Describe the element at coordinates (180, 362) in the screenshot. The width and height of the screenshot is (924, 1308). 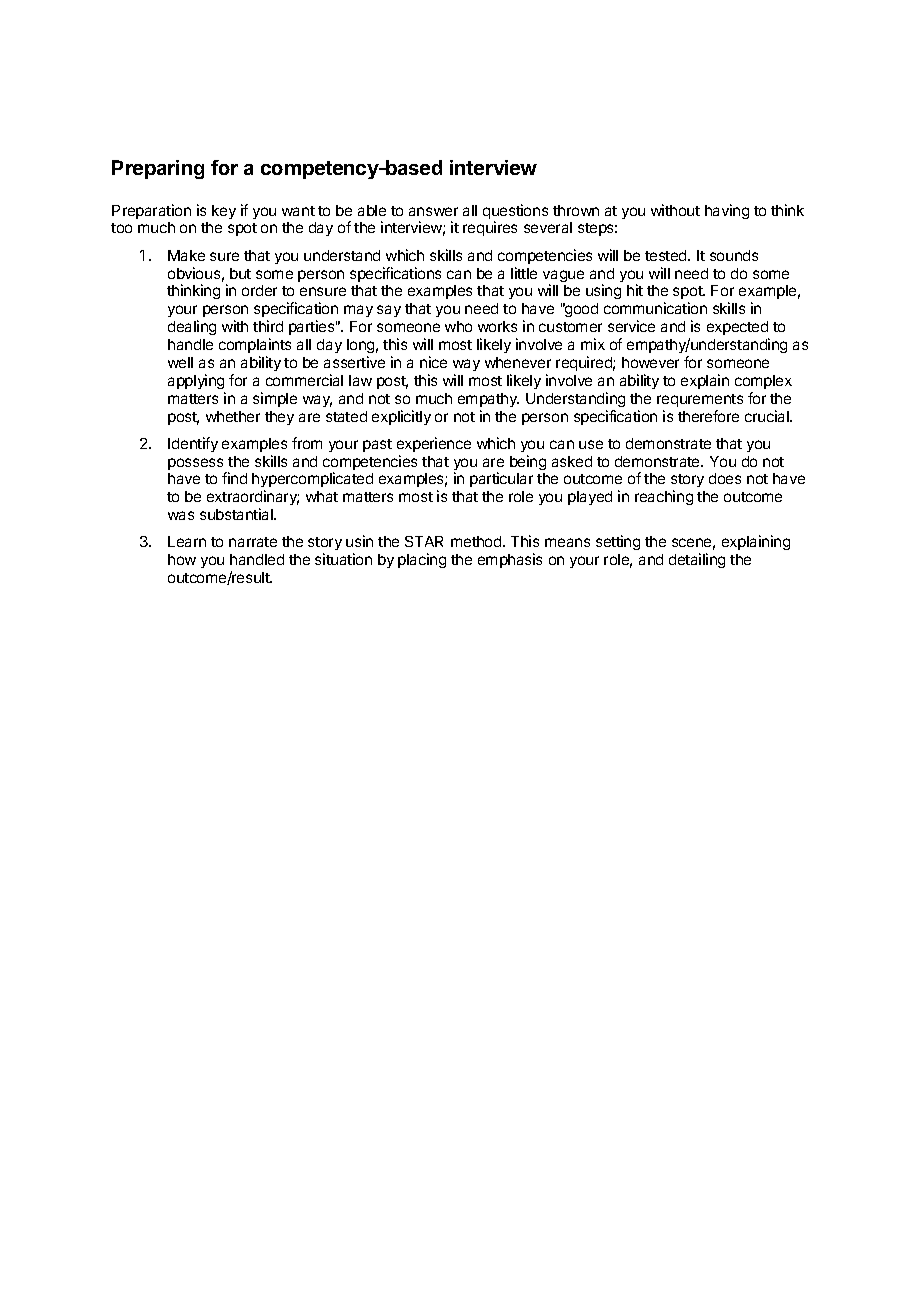
I see `well` at that location.
